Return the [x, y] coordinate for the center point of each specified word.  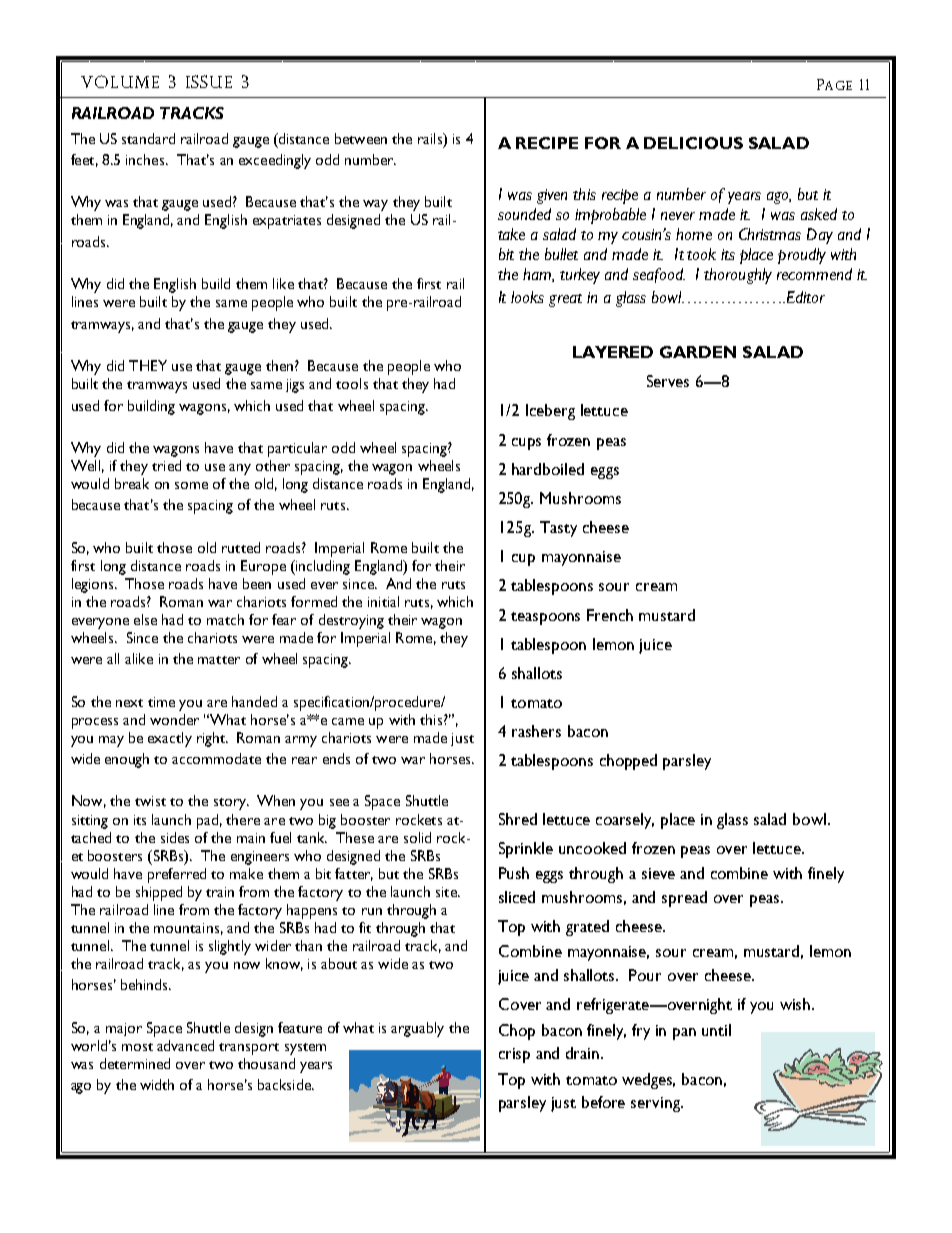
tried [166, 465]
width [157, 1084]
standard [148, 138]
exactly [170, 739]
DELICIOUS [693, 143]
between [361, 138]
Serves [668, 381]
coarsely [625, 821]
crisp [514, 1055]
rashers [536, 731]
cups [526, 444]
